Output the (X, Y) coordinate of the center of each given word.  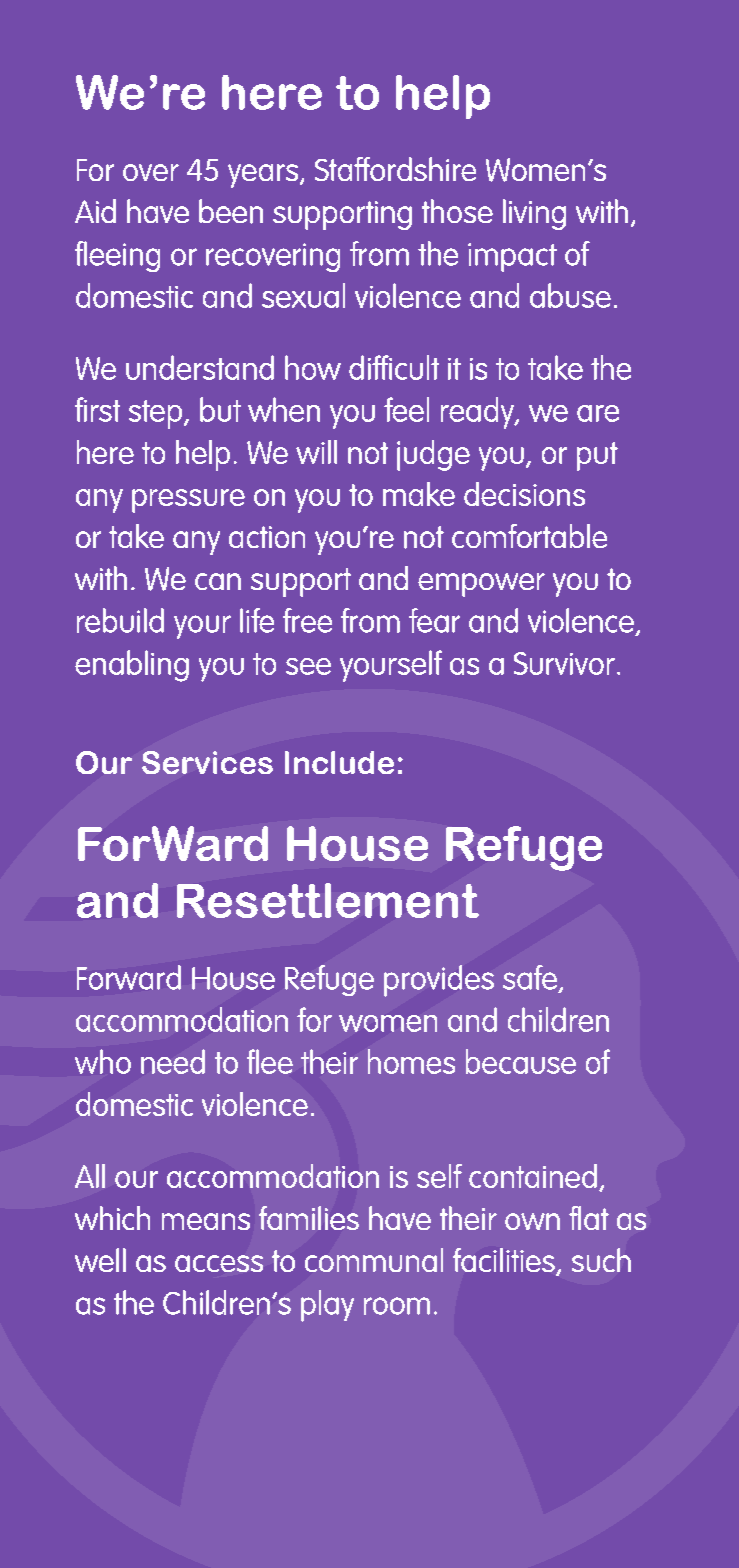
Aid (95, 211)
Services (207, 762)
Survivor (564, 663)
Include (339, 762)
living (534, 214)
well (100, 1260)
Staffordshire (395, 169)
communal (374, 1260)
